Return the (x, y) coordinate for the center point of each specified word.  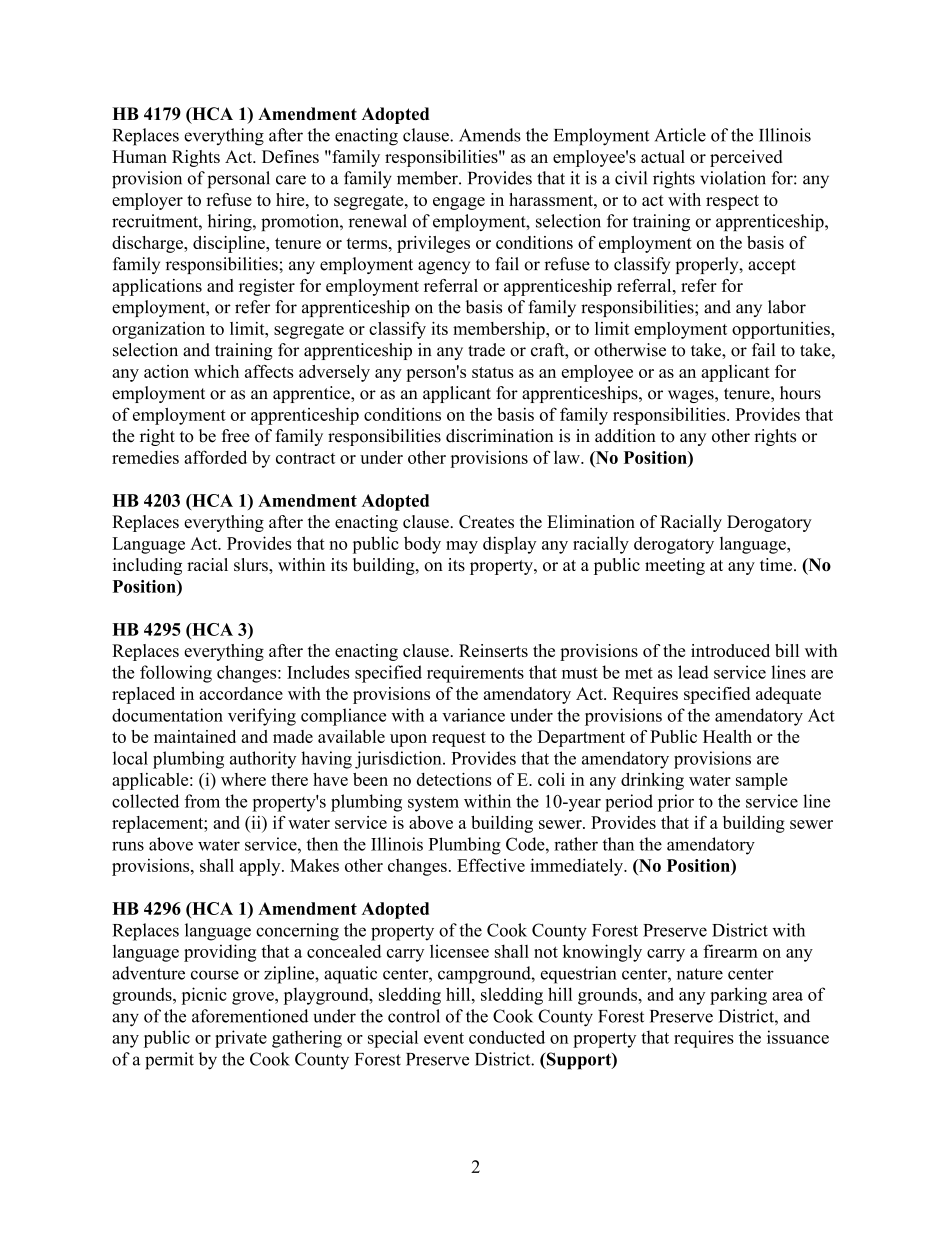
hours (800, 393)
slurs (252, 564)
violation (733, 178)
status (493, 372)
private (241, 1039)
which (216, 371)
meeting (675, 566)
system (433, 804)
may (462, 547)
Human (139, 156)
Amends (490, 135)
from (202, 801)
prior (676, 803)
